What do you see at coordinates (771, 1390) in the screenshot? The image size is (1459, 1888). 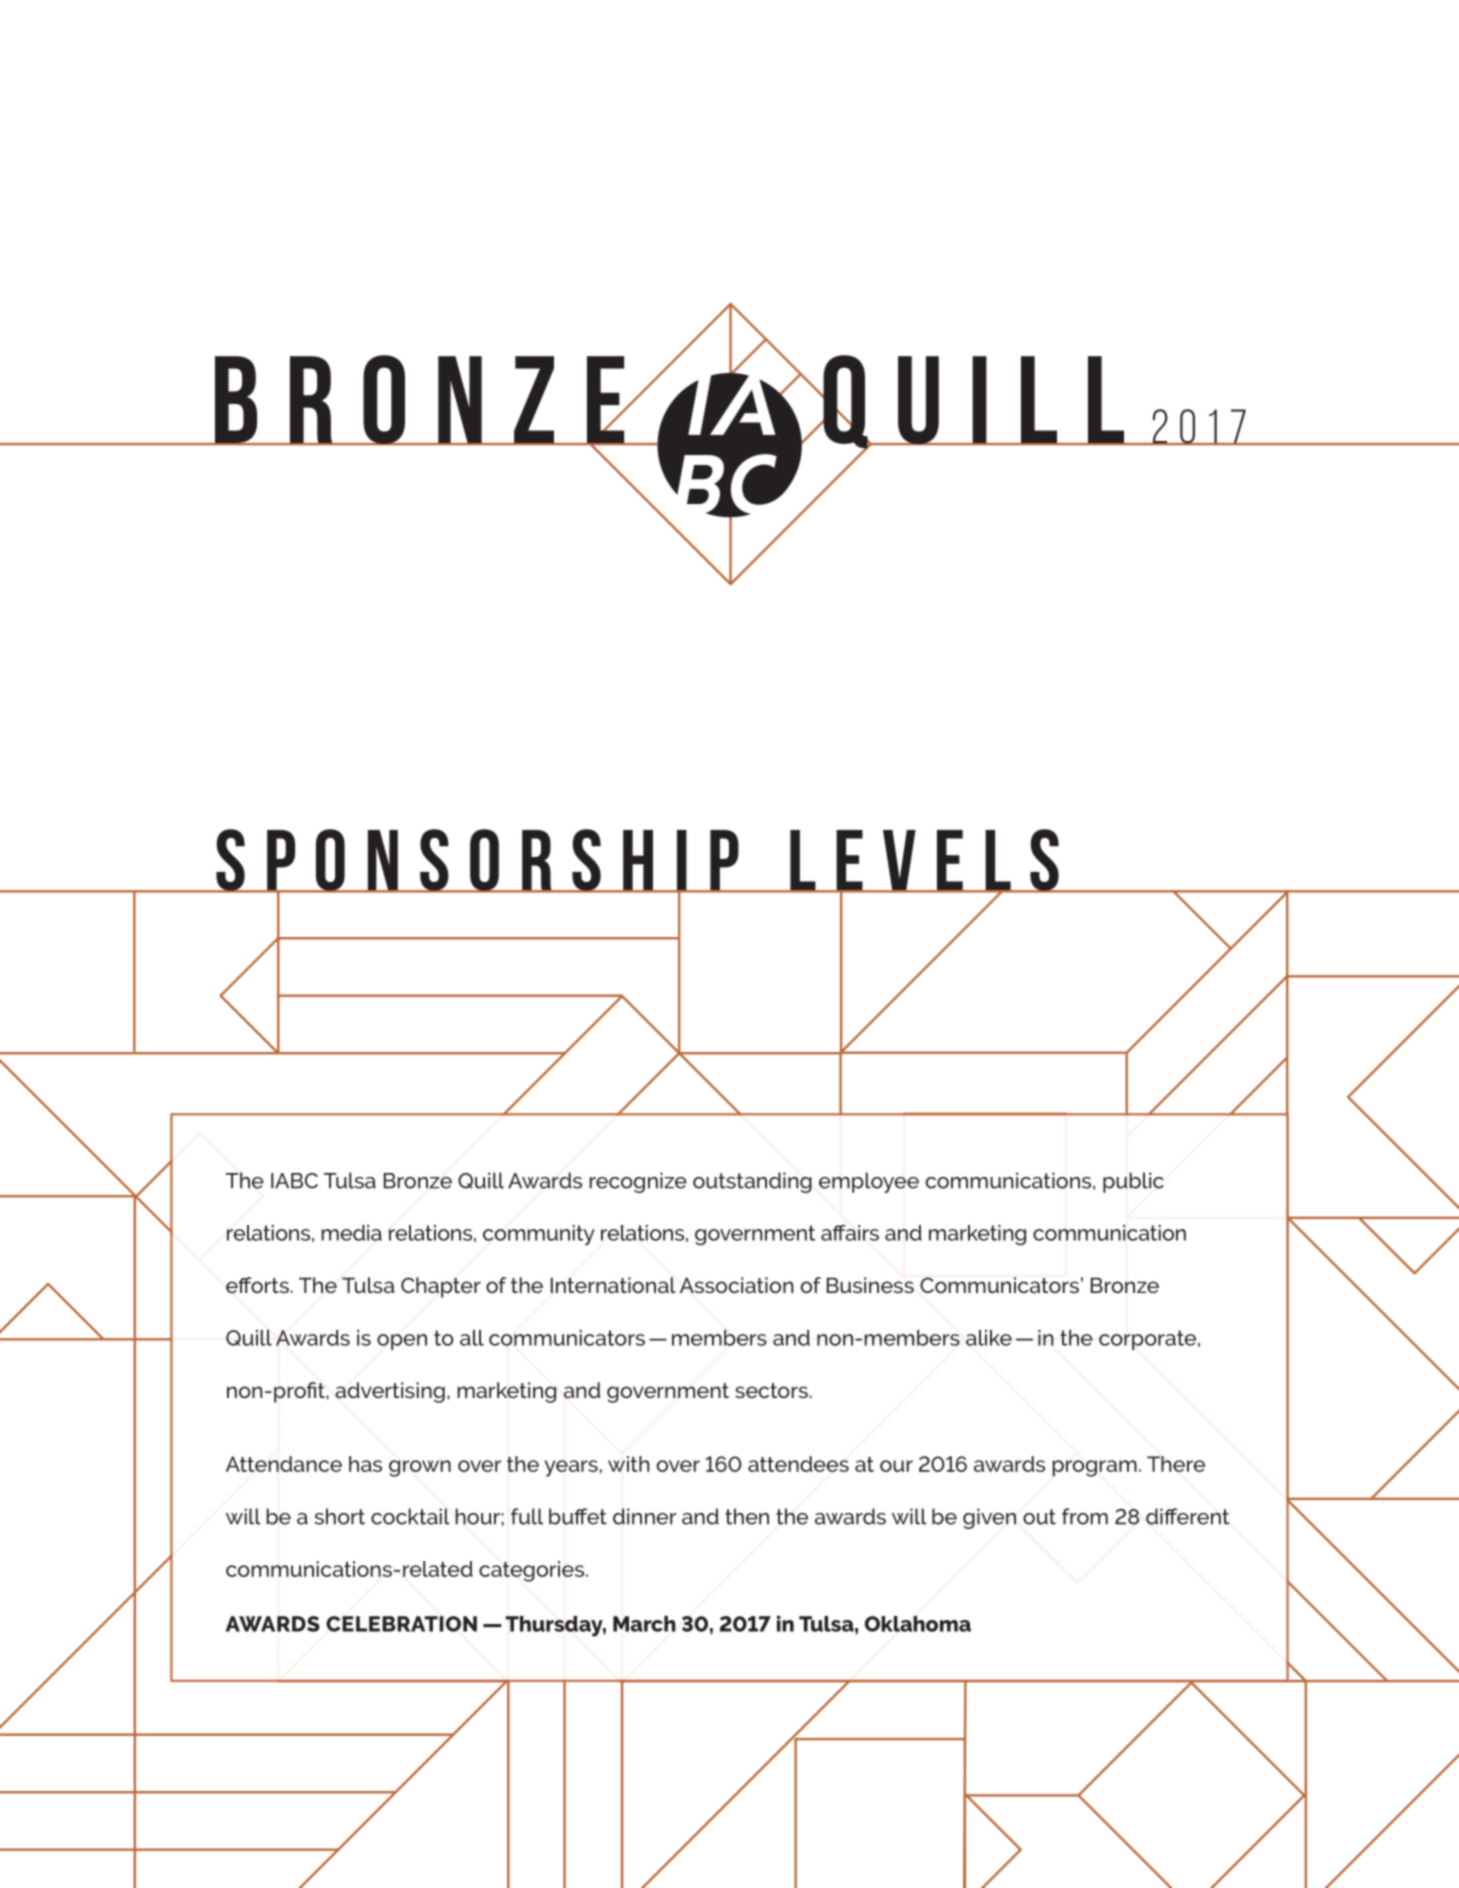 I see `sectors` at bounding box center [771, 1390].
